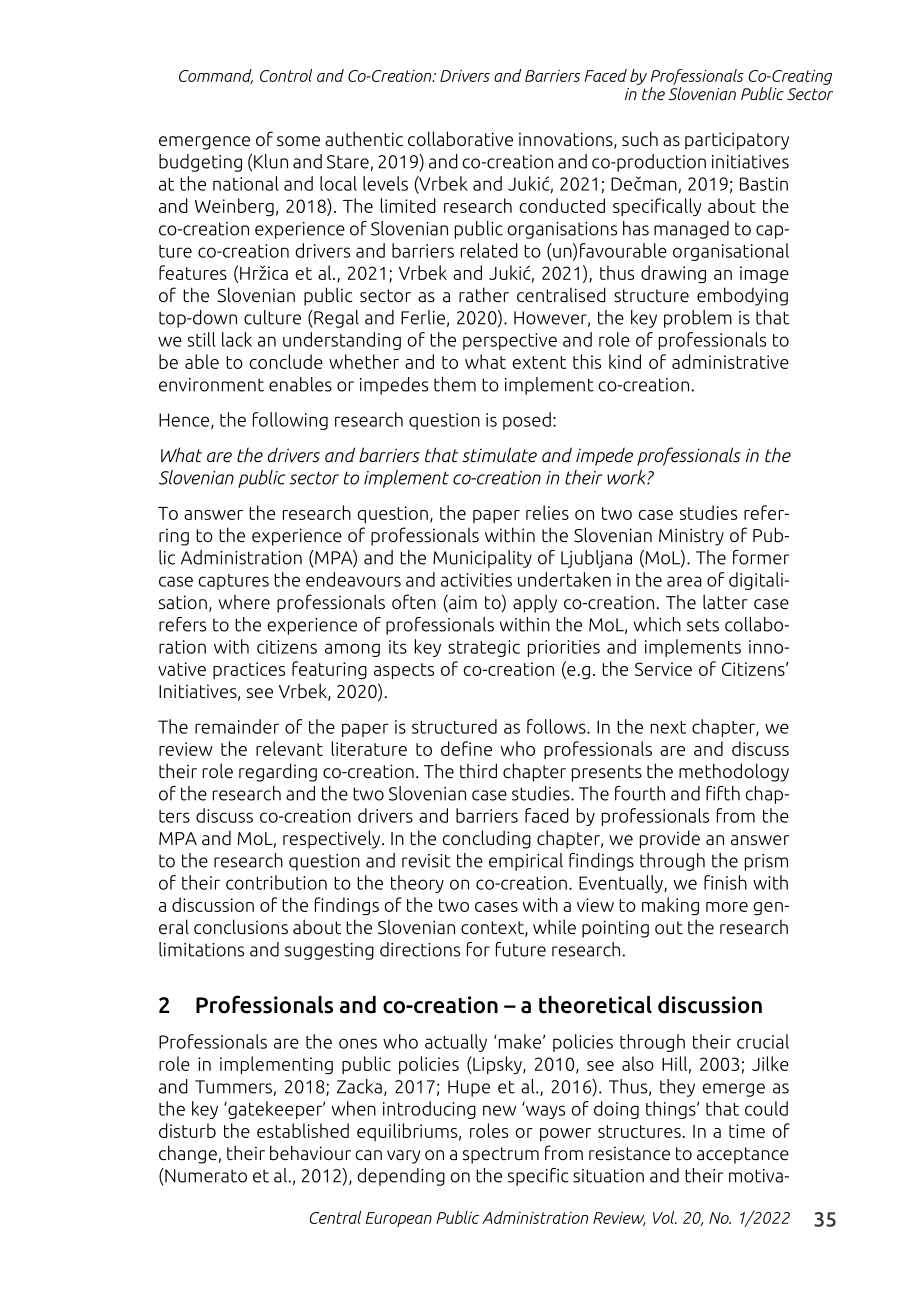 The height and width of the image is (1316, 921). I want to click on participatory, so click(737, 141).
